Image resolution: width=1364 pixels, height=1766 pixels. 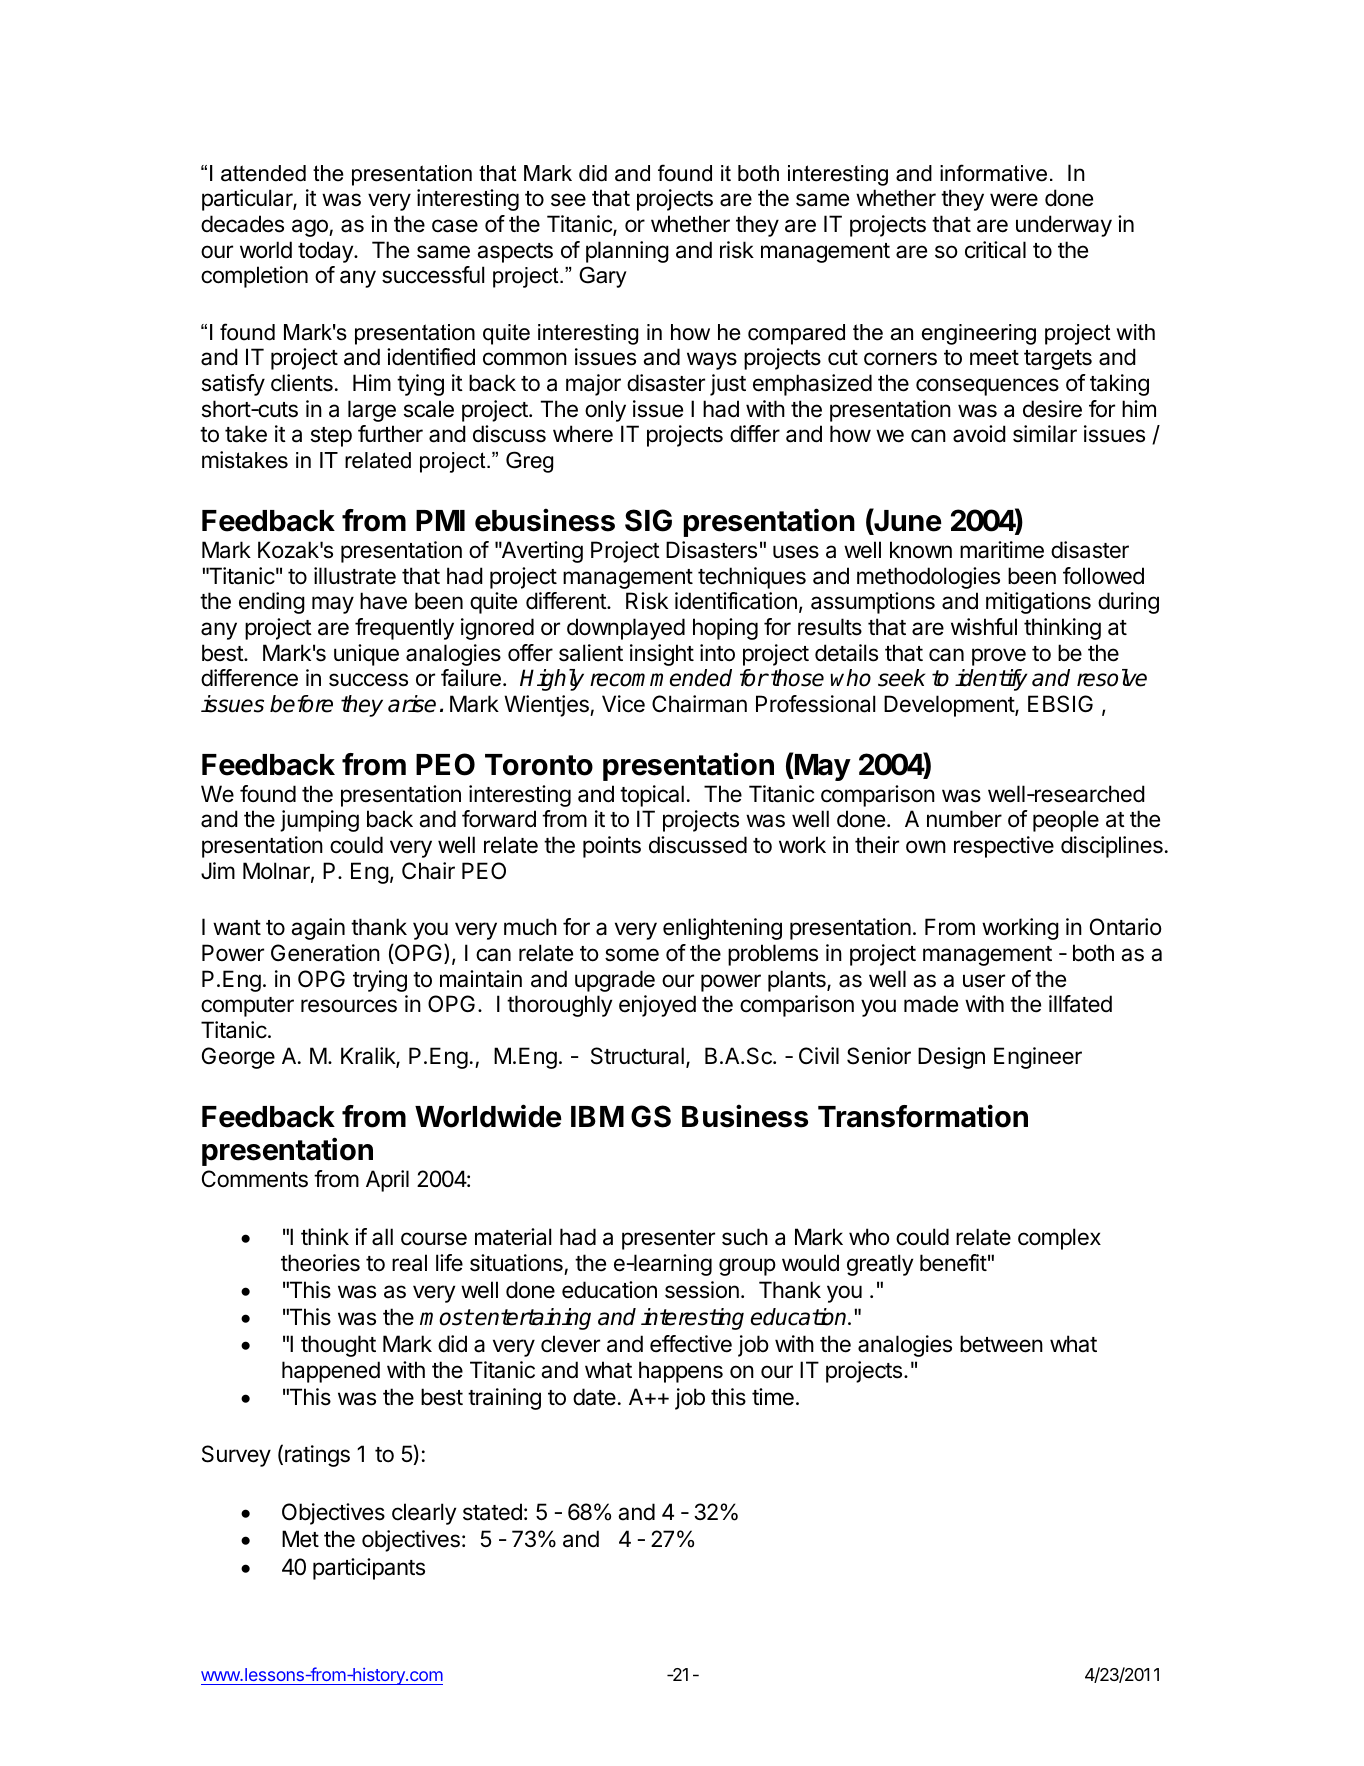 I want to click on ago, so click(x=311, y=228).
